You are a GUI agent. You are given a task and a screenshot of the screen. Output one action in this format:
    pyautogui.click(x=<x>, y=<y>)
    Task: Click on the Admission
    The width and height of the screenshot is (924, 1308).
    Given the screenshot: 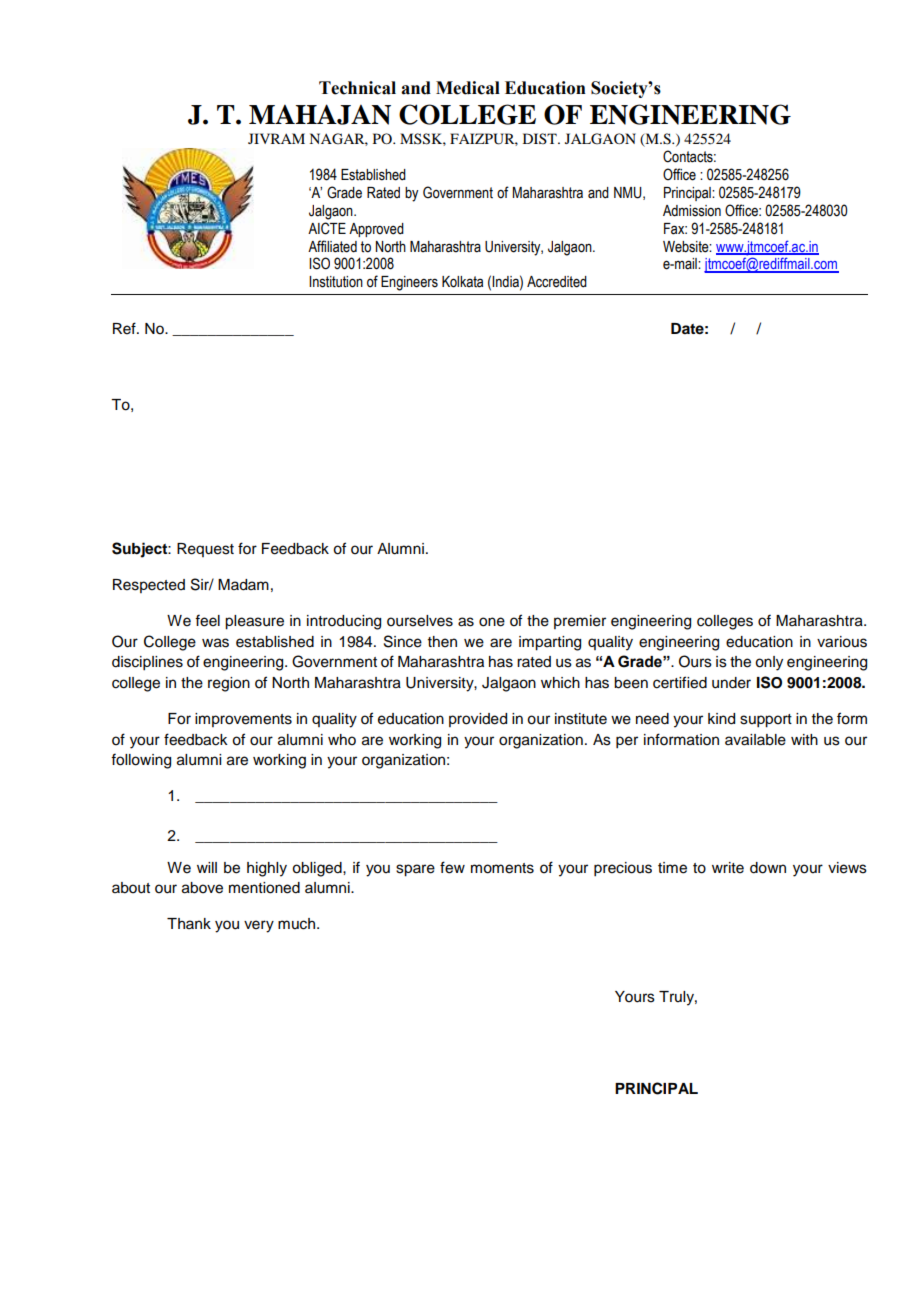 What is the action you would take?
    pyautogui.click(x=692, y=211)
